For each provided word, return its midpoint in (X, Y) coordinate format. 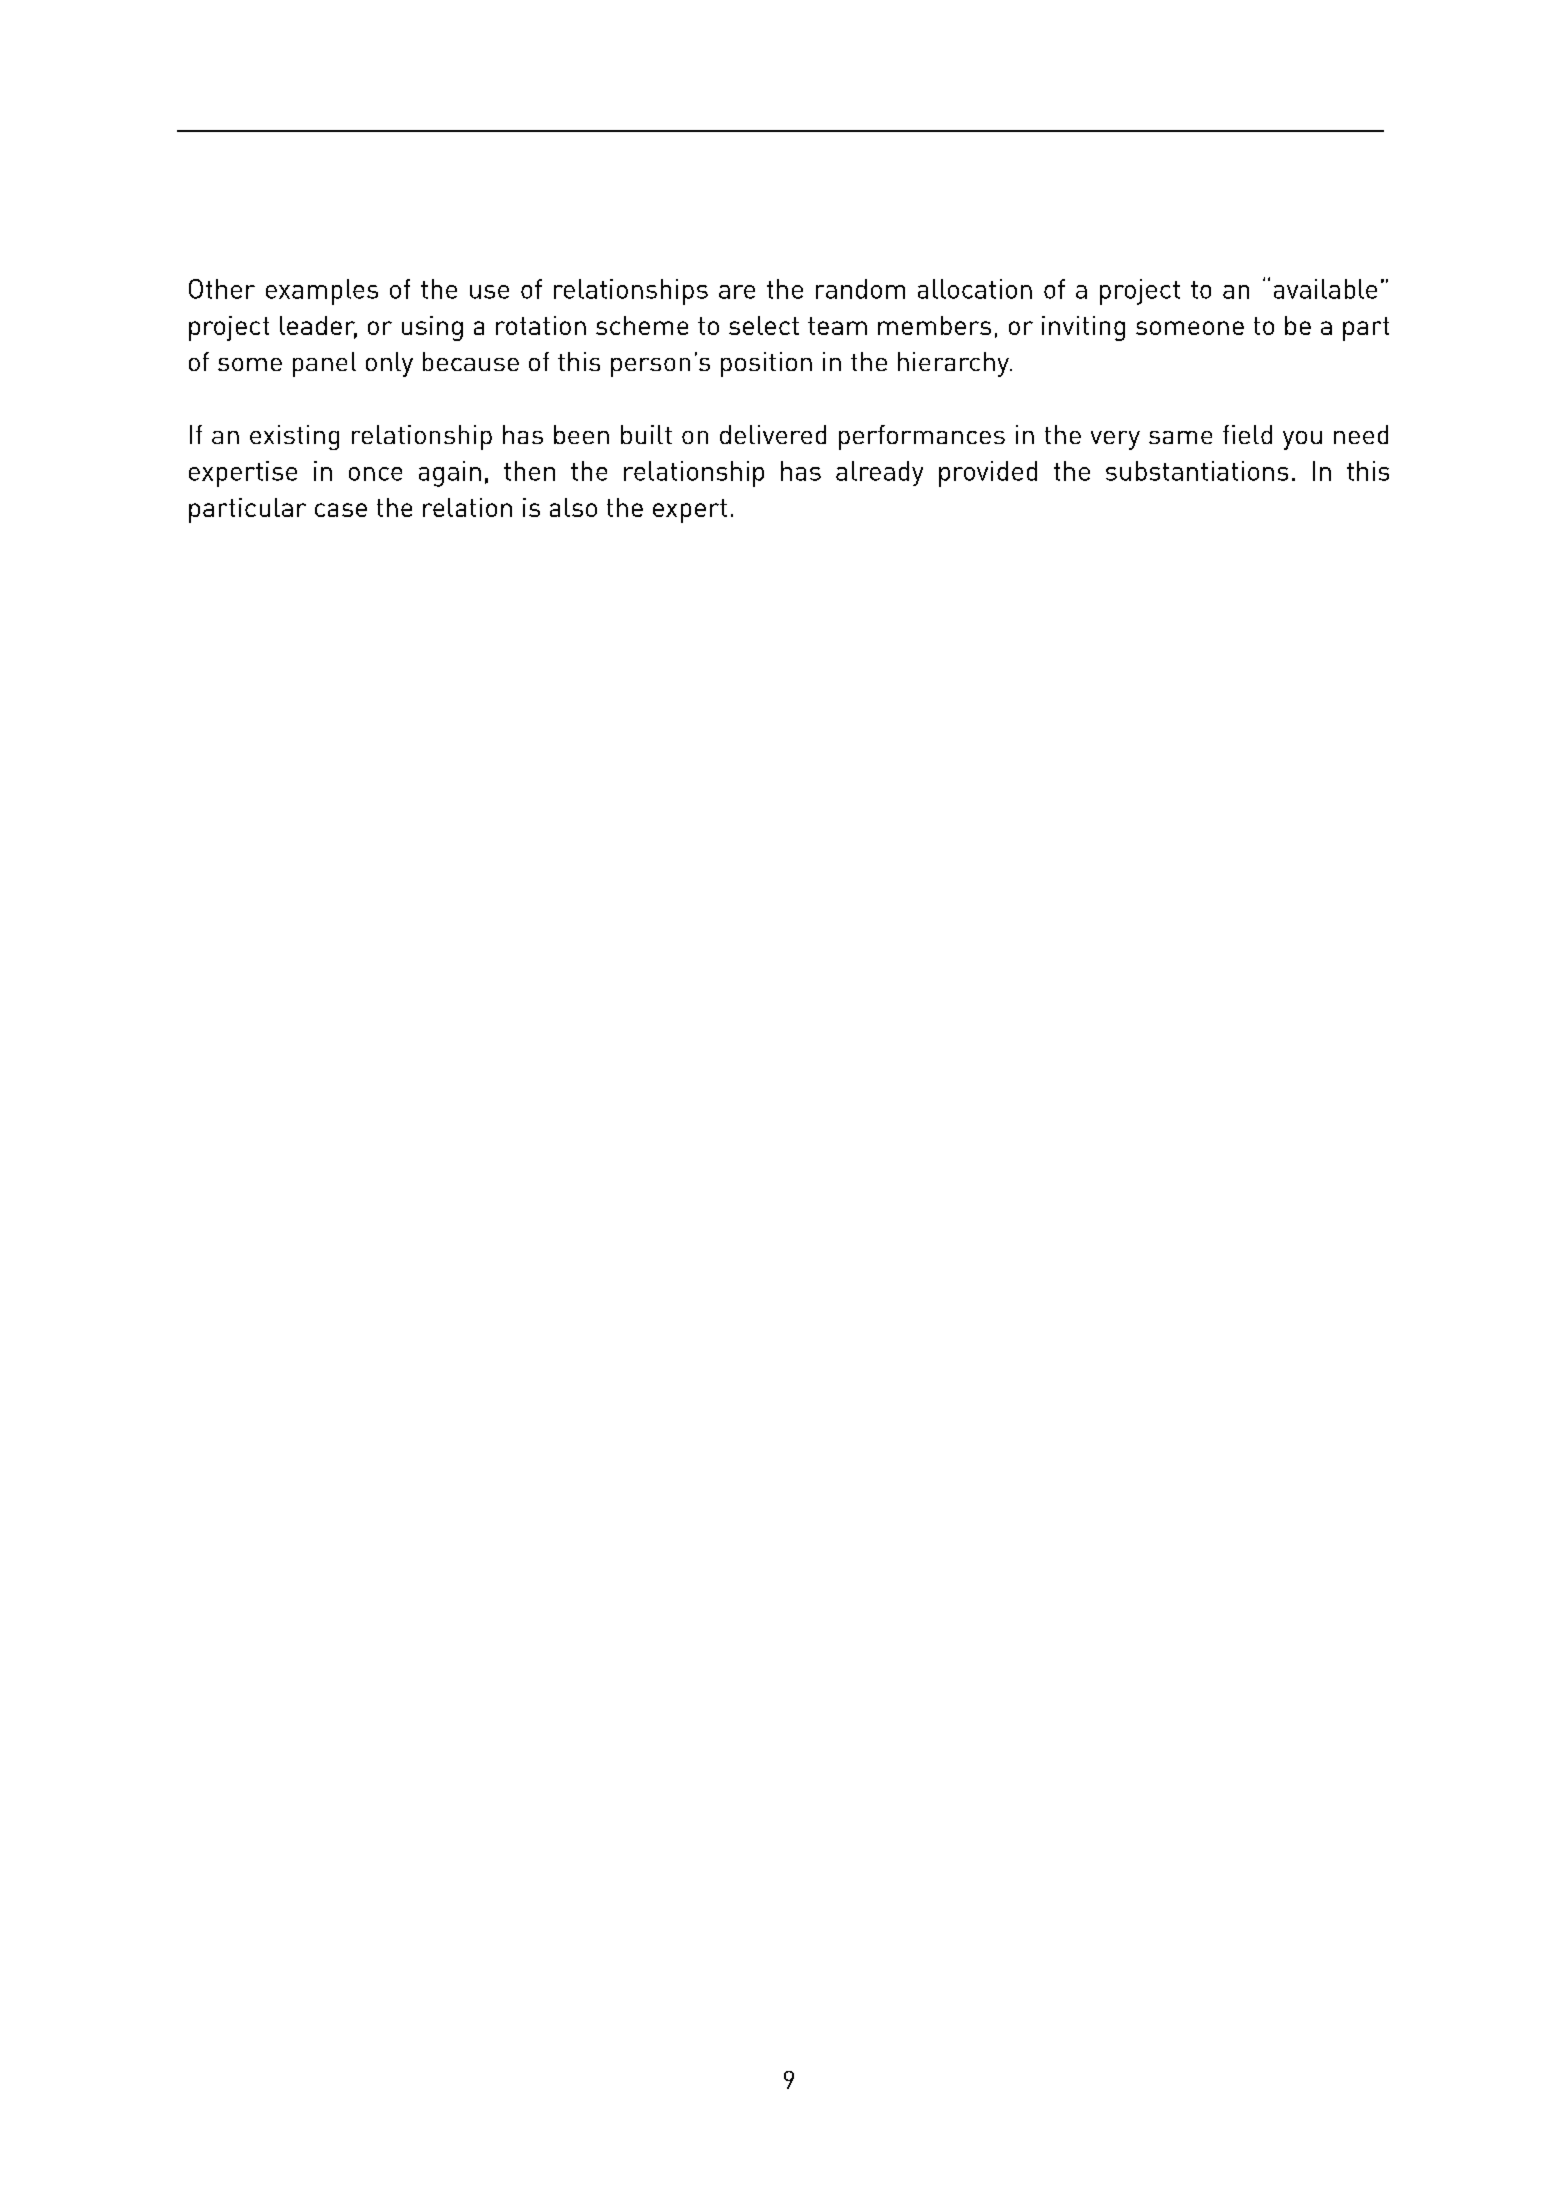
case (341, 510)
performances (922, 437)
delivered (773, 434)
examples (322, 292)
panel (324, 364)
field (1247, 434)
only (389, 364)
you (1302, 440)
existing (294, 437)
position (766, 364)
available (1325, 289)
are (737, 292)
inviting (1083, 328)
